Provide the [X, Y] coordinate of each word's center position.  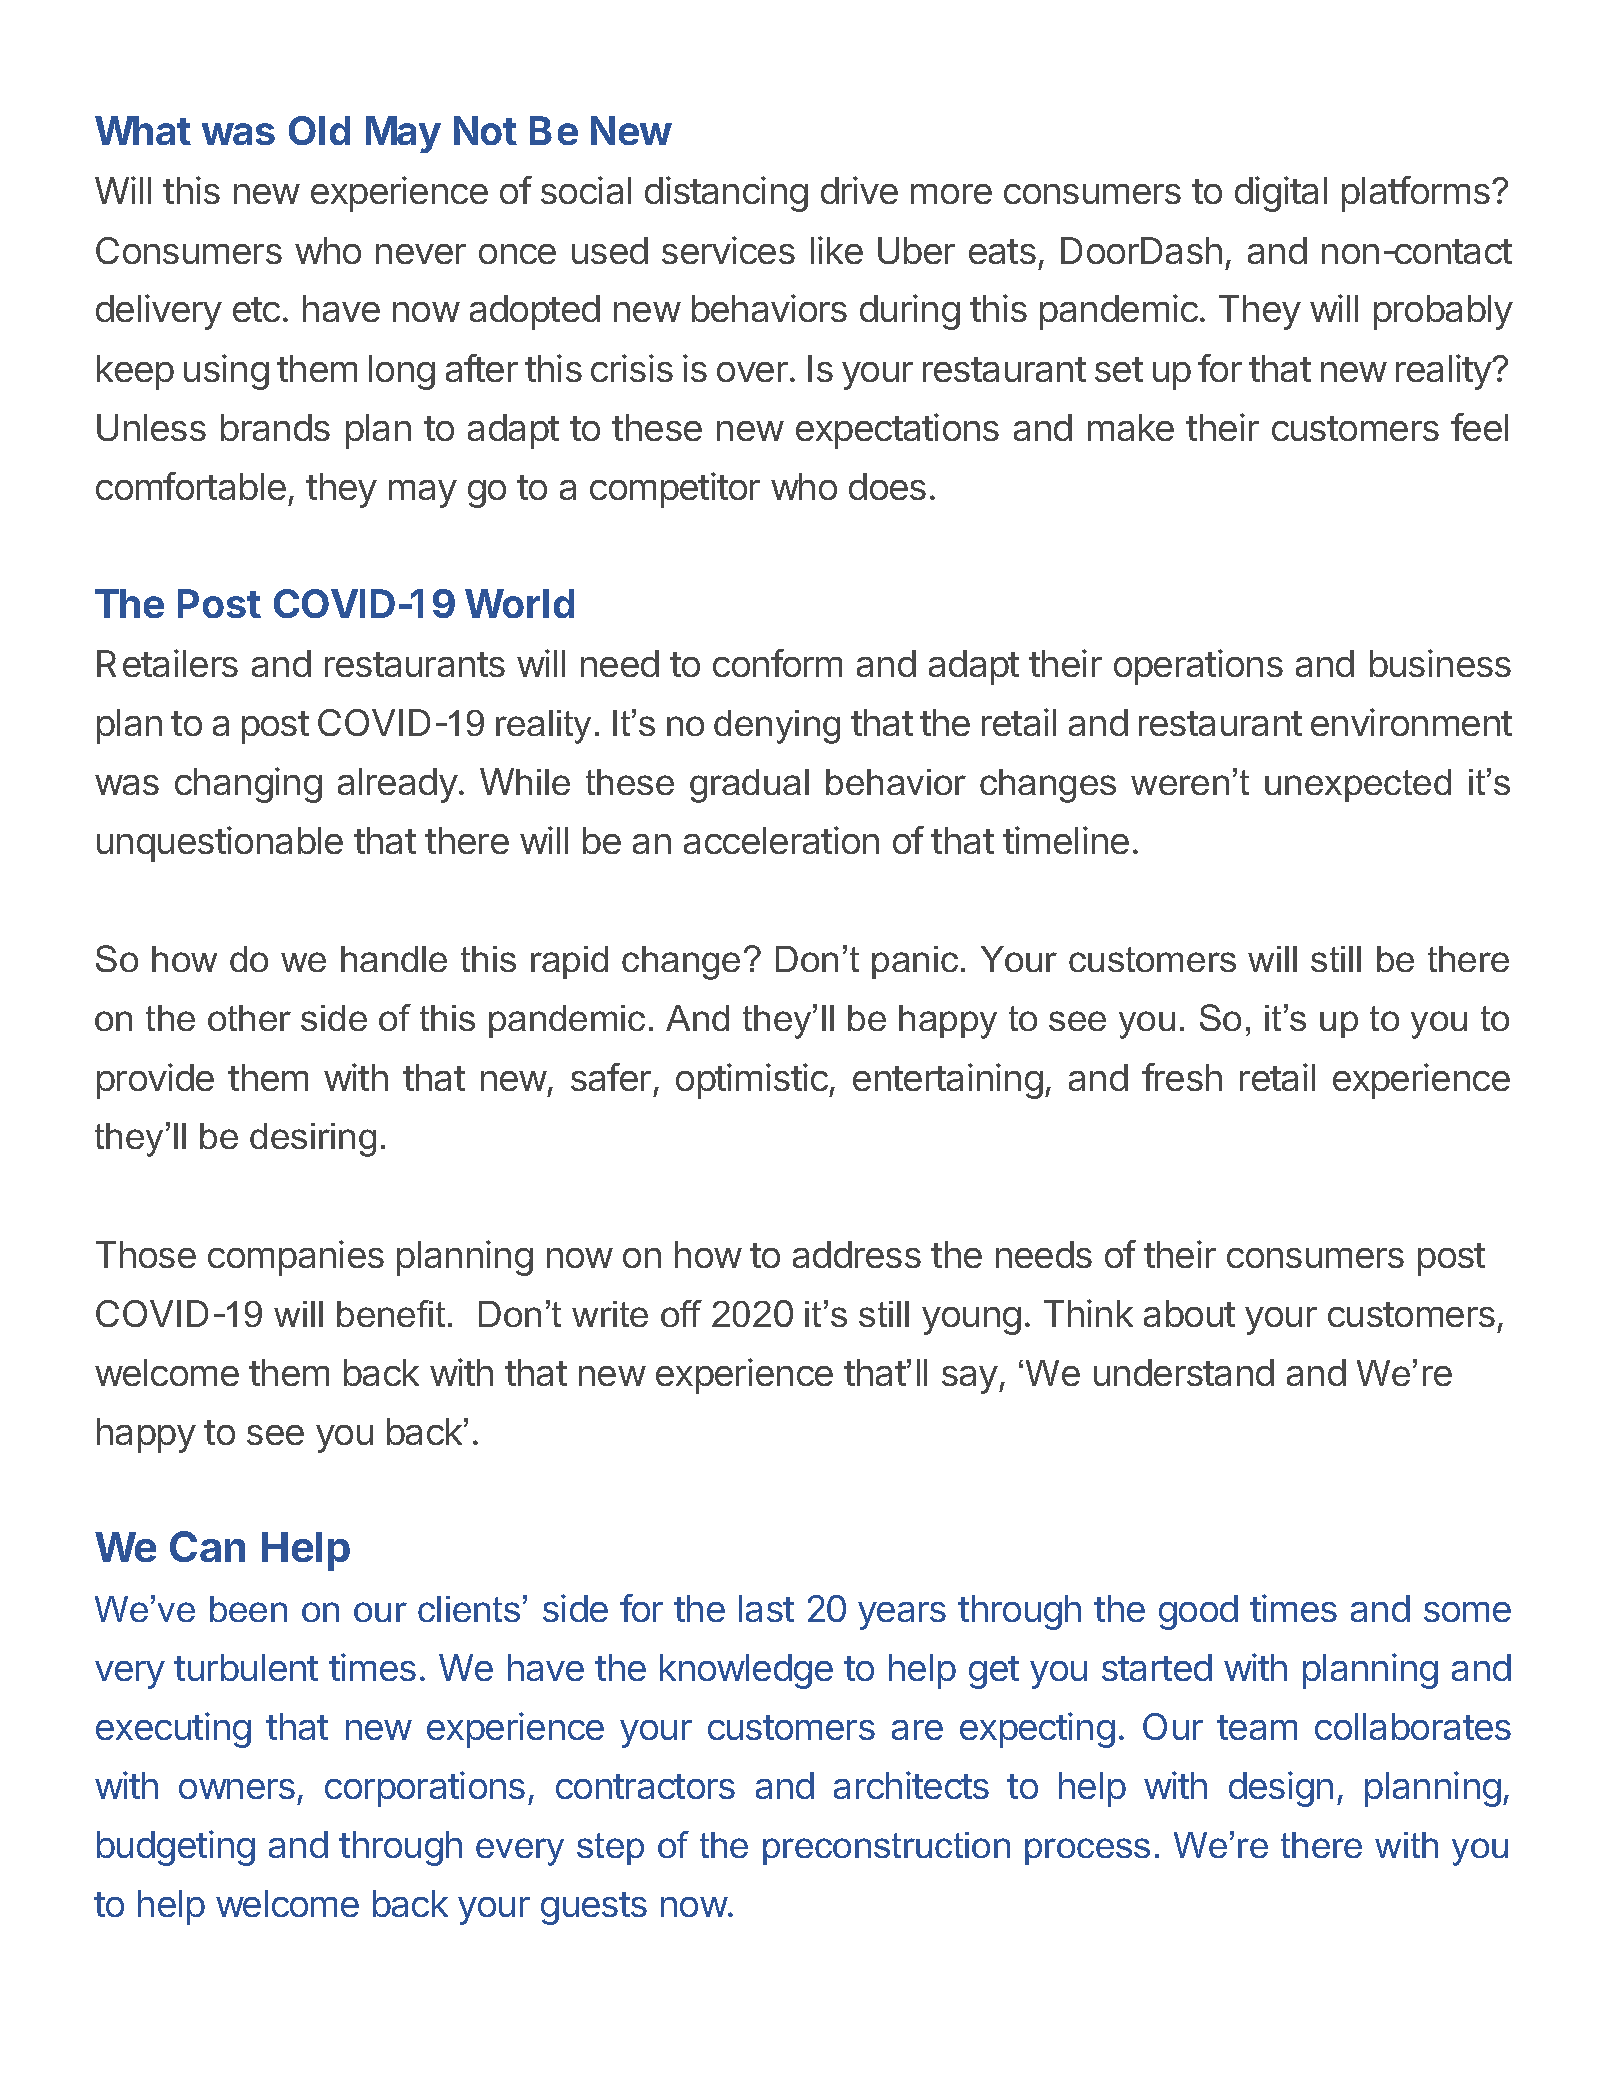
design [1281, 1789]
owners [237, 1789]
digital [1281, 194]
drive [859, 190]
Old [319, 130]
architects [911, 1785]
